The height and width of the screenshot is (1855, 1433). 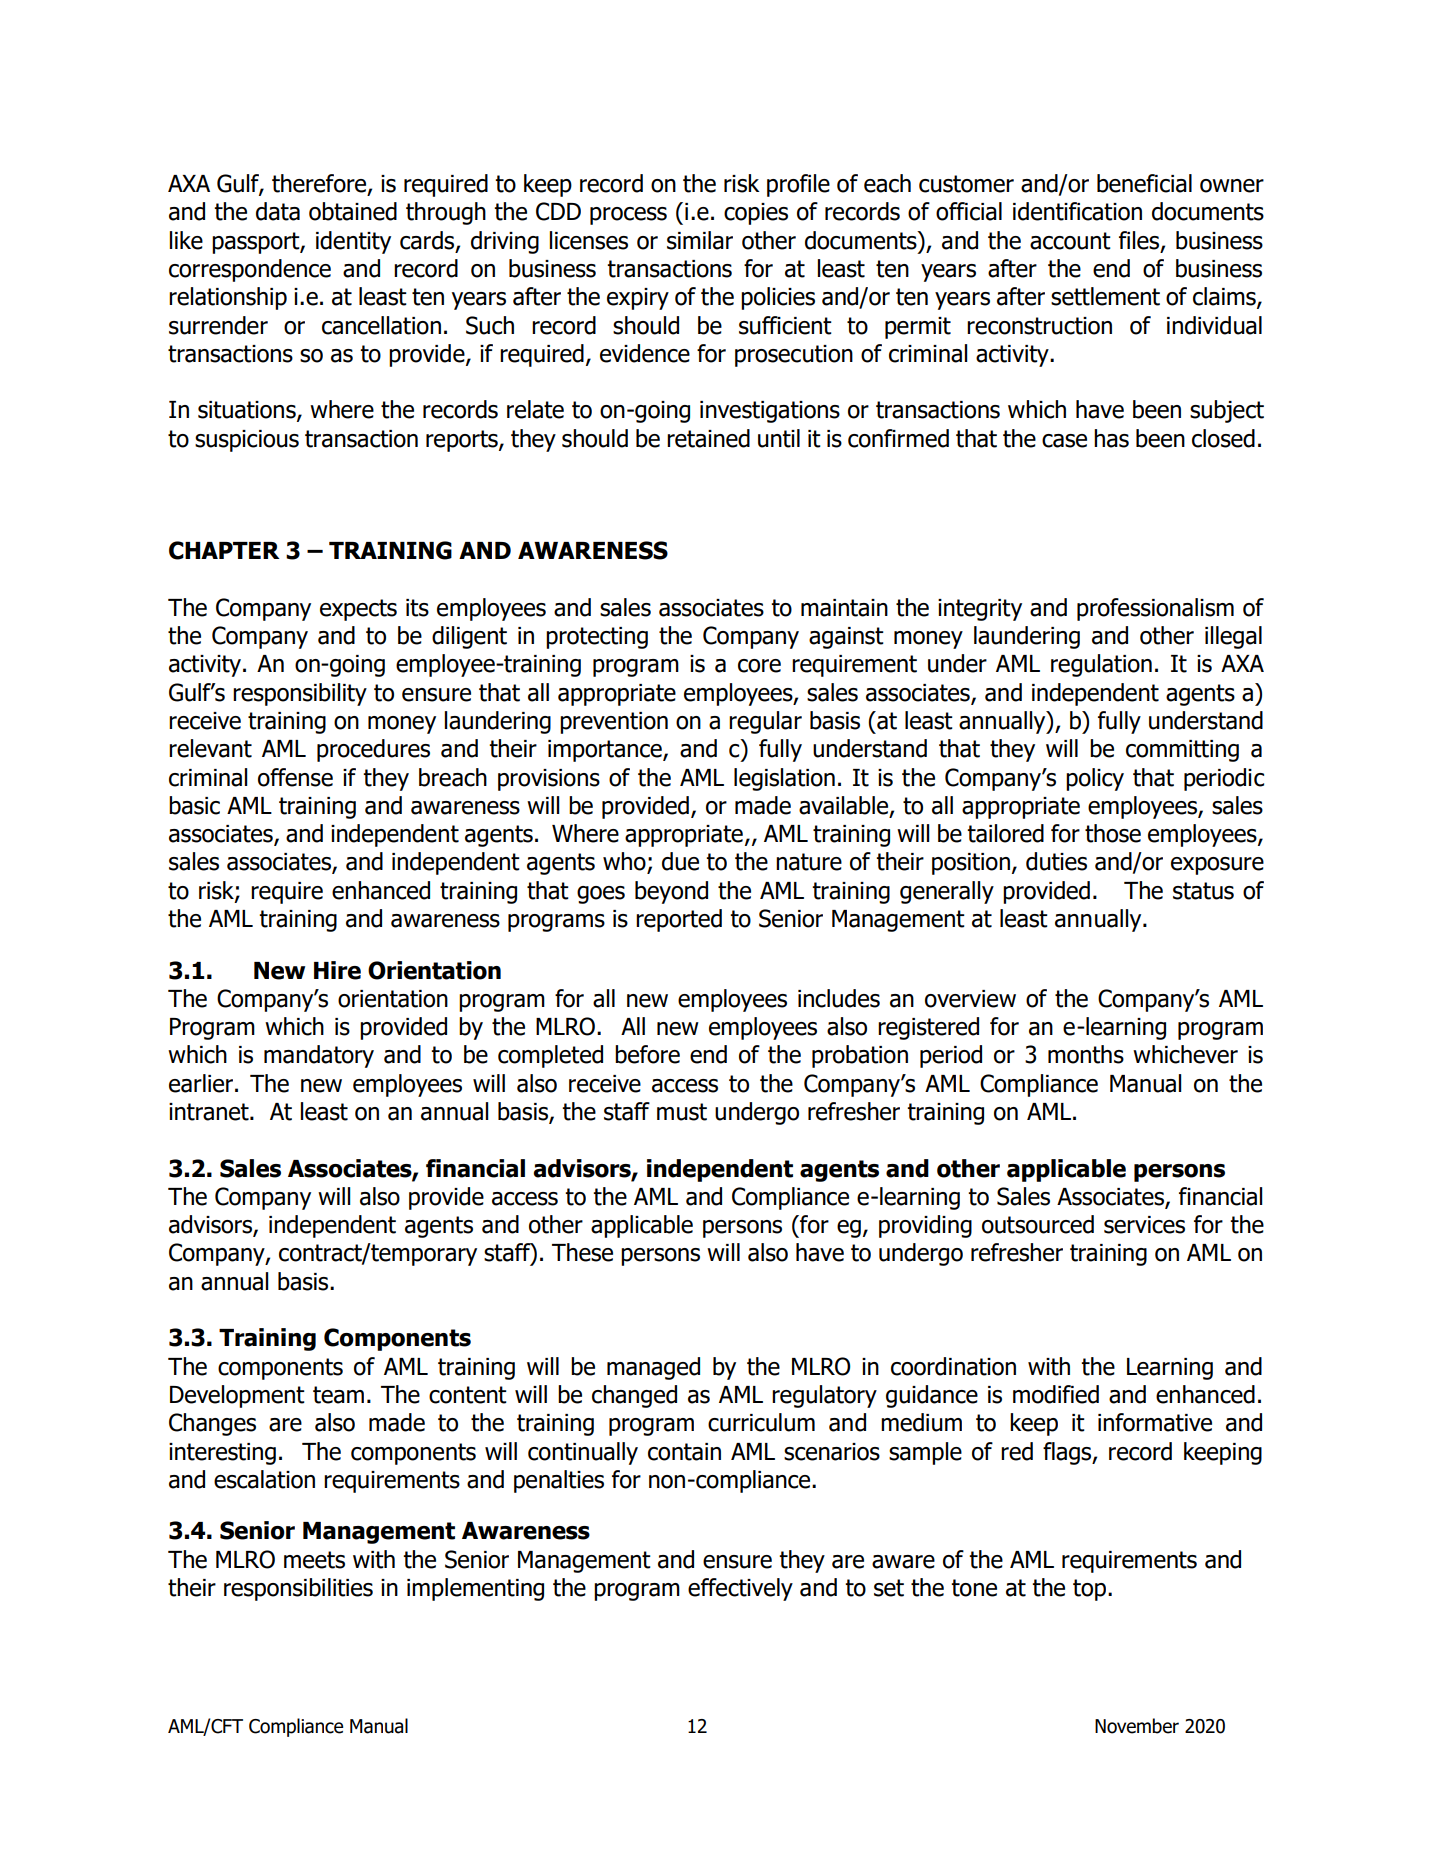 I want to click on effectively, so click(x=740, y=1589).
